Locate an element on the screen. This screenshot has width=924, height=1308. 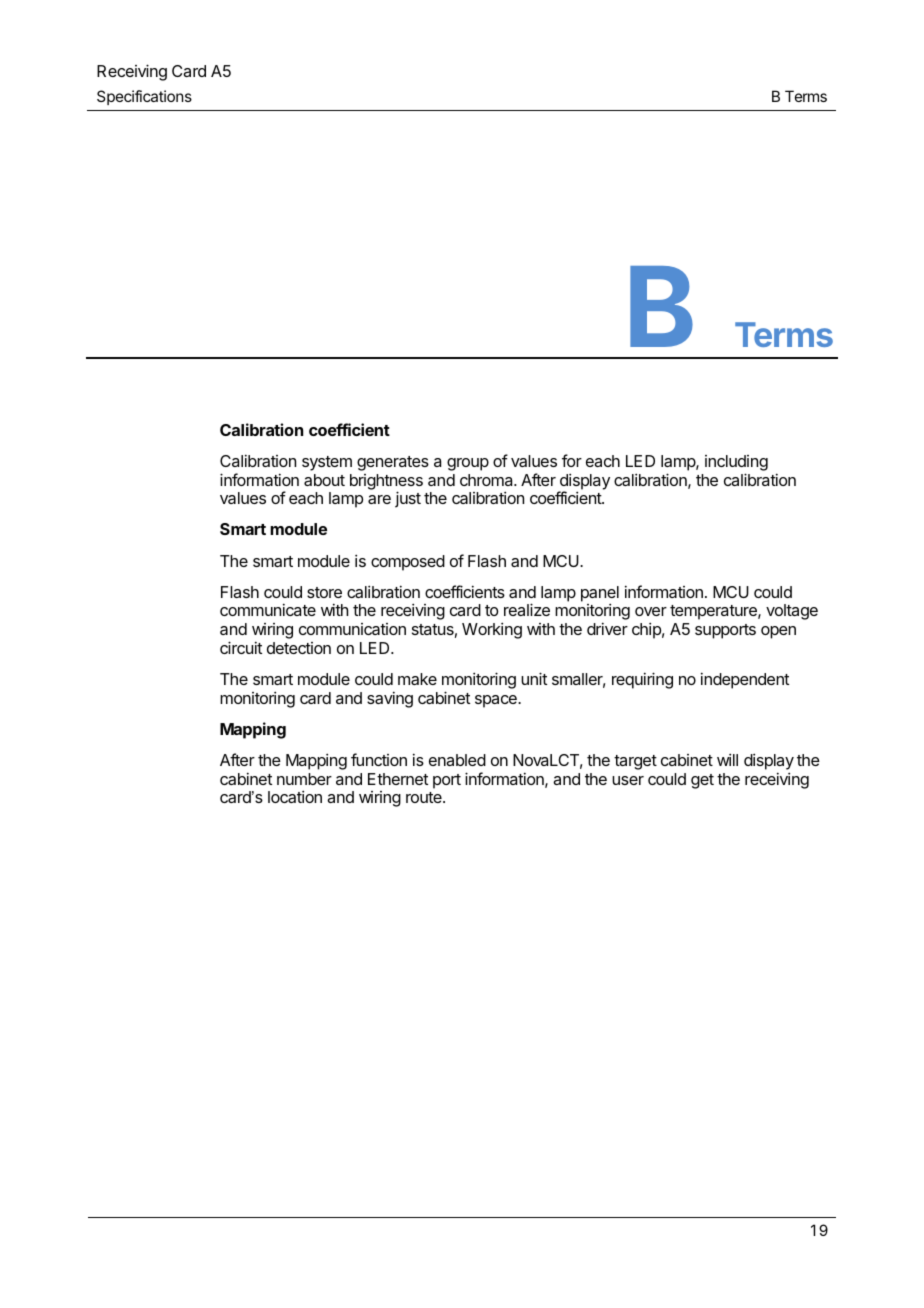
over is located at coordinates (651, 611).
